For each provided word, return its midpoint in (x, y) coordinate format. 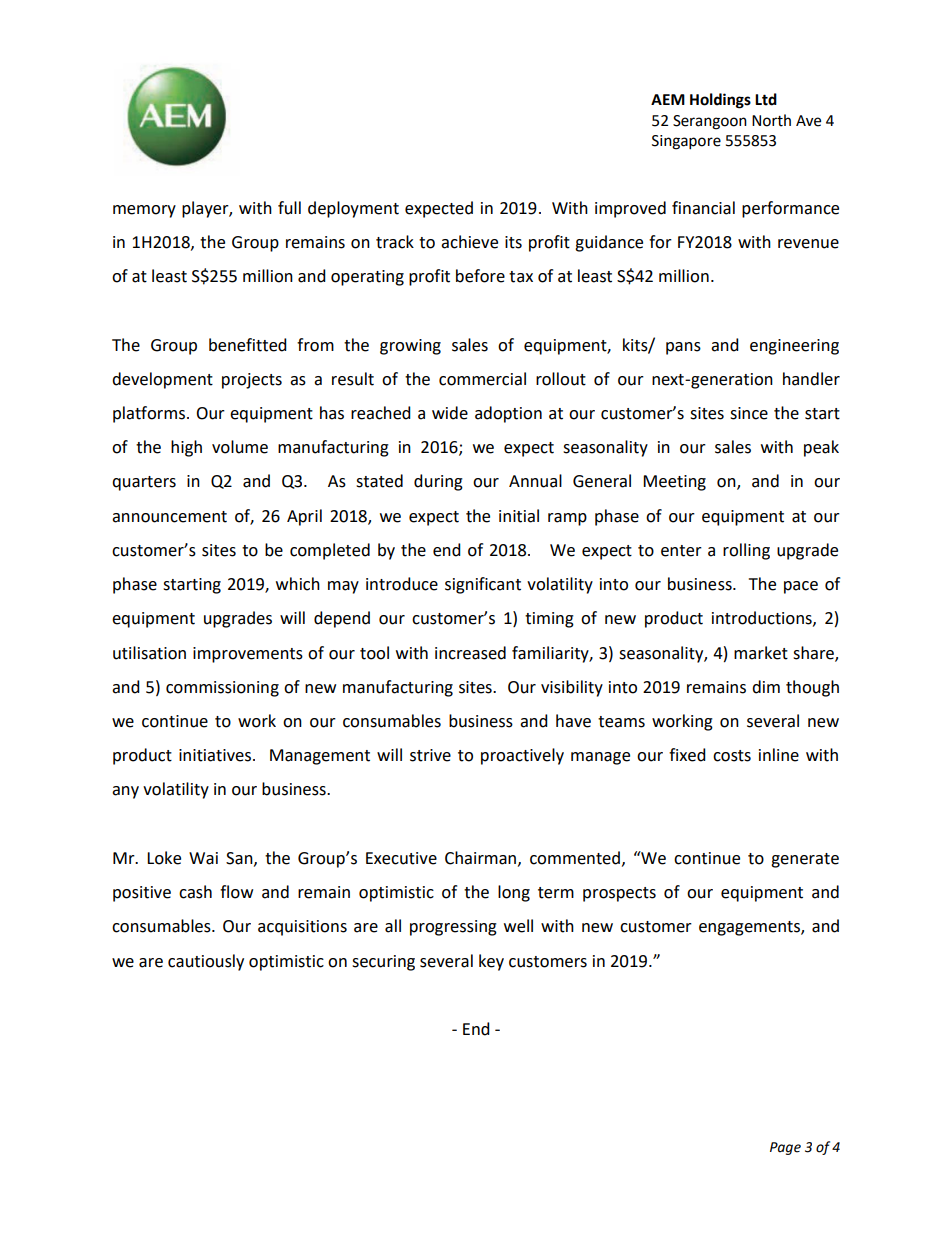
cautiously (206, 962)
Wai (203, 858)
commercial (482, 379)
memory (144, 211)
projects (252, 381)
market (761, 653)
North (771, 120)
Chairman (482, 858)
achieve (469, 242)
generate (805, 860)
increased (470, 653)
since (749, 413)
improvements (248, 655)
